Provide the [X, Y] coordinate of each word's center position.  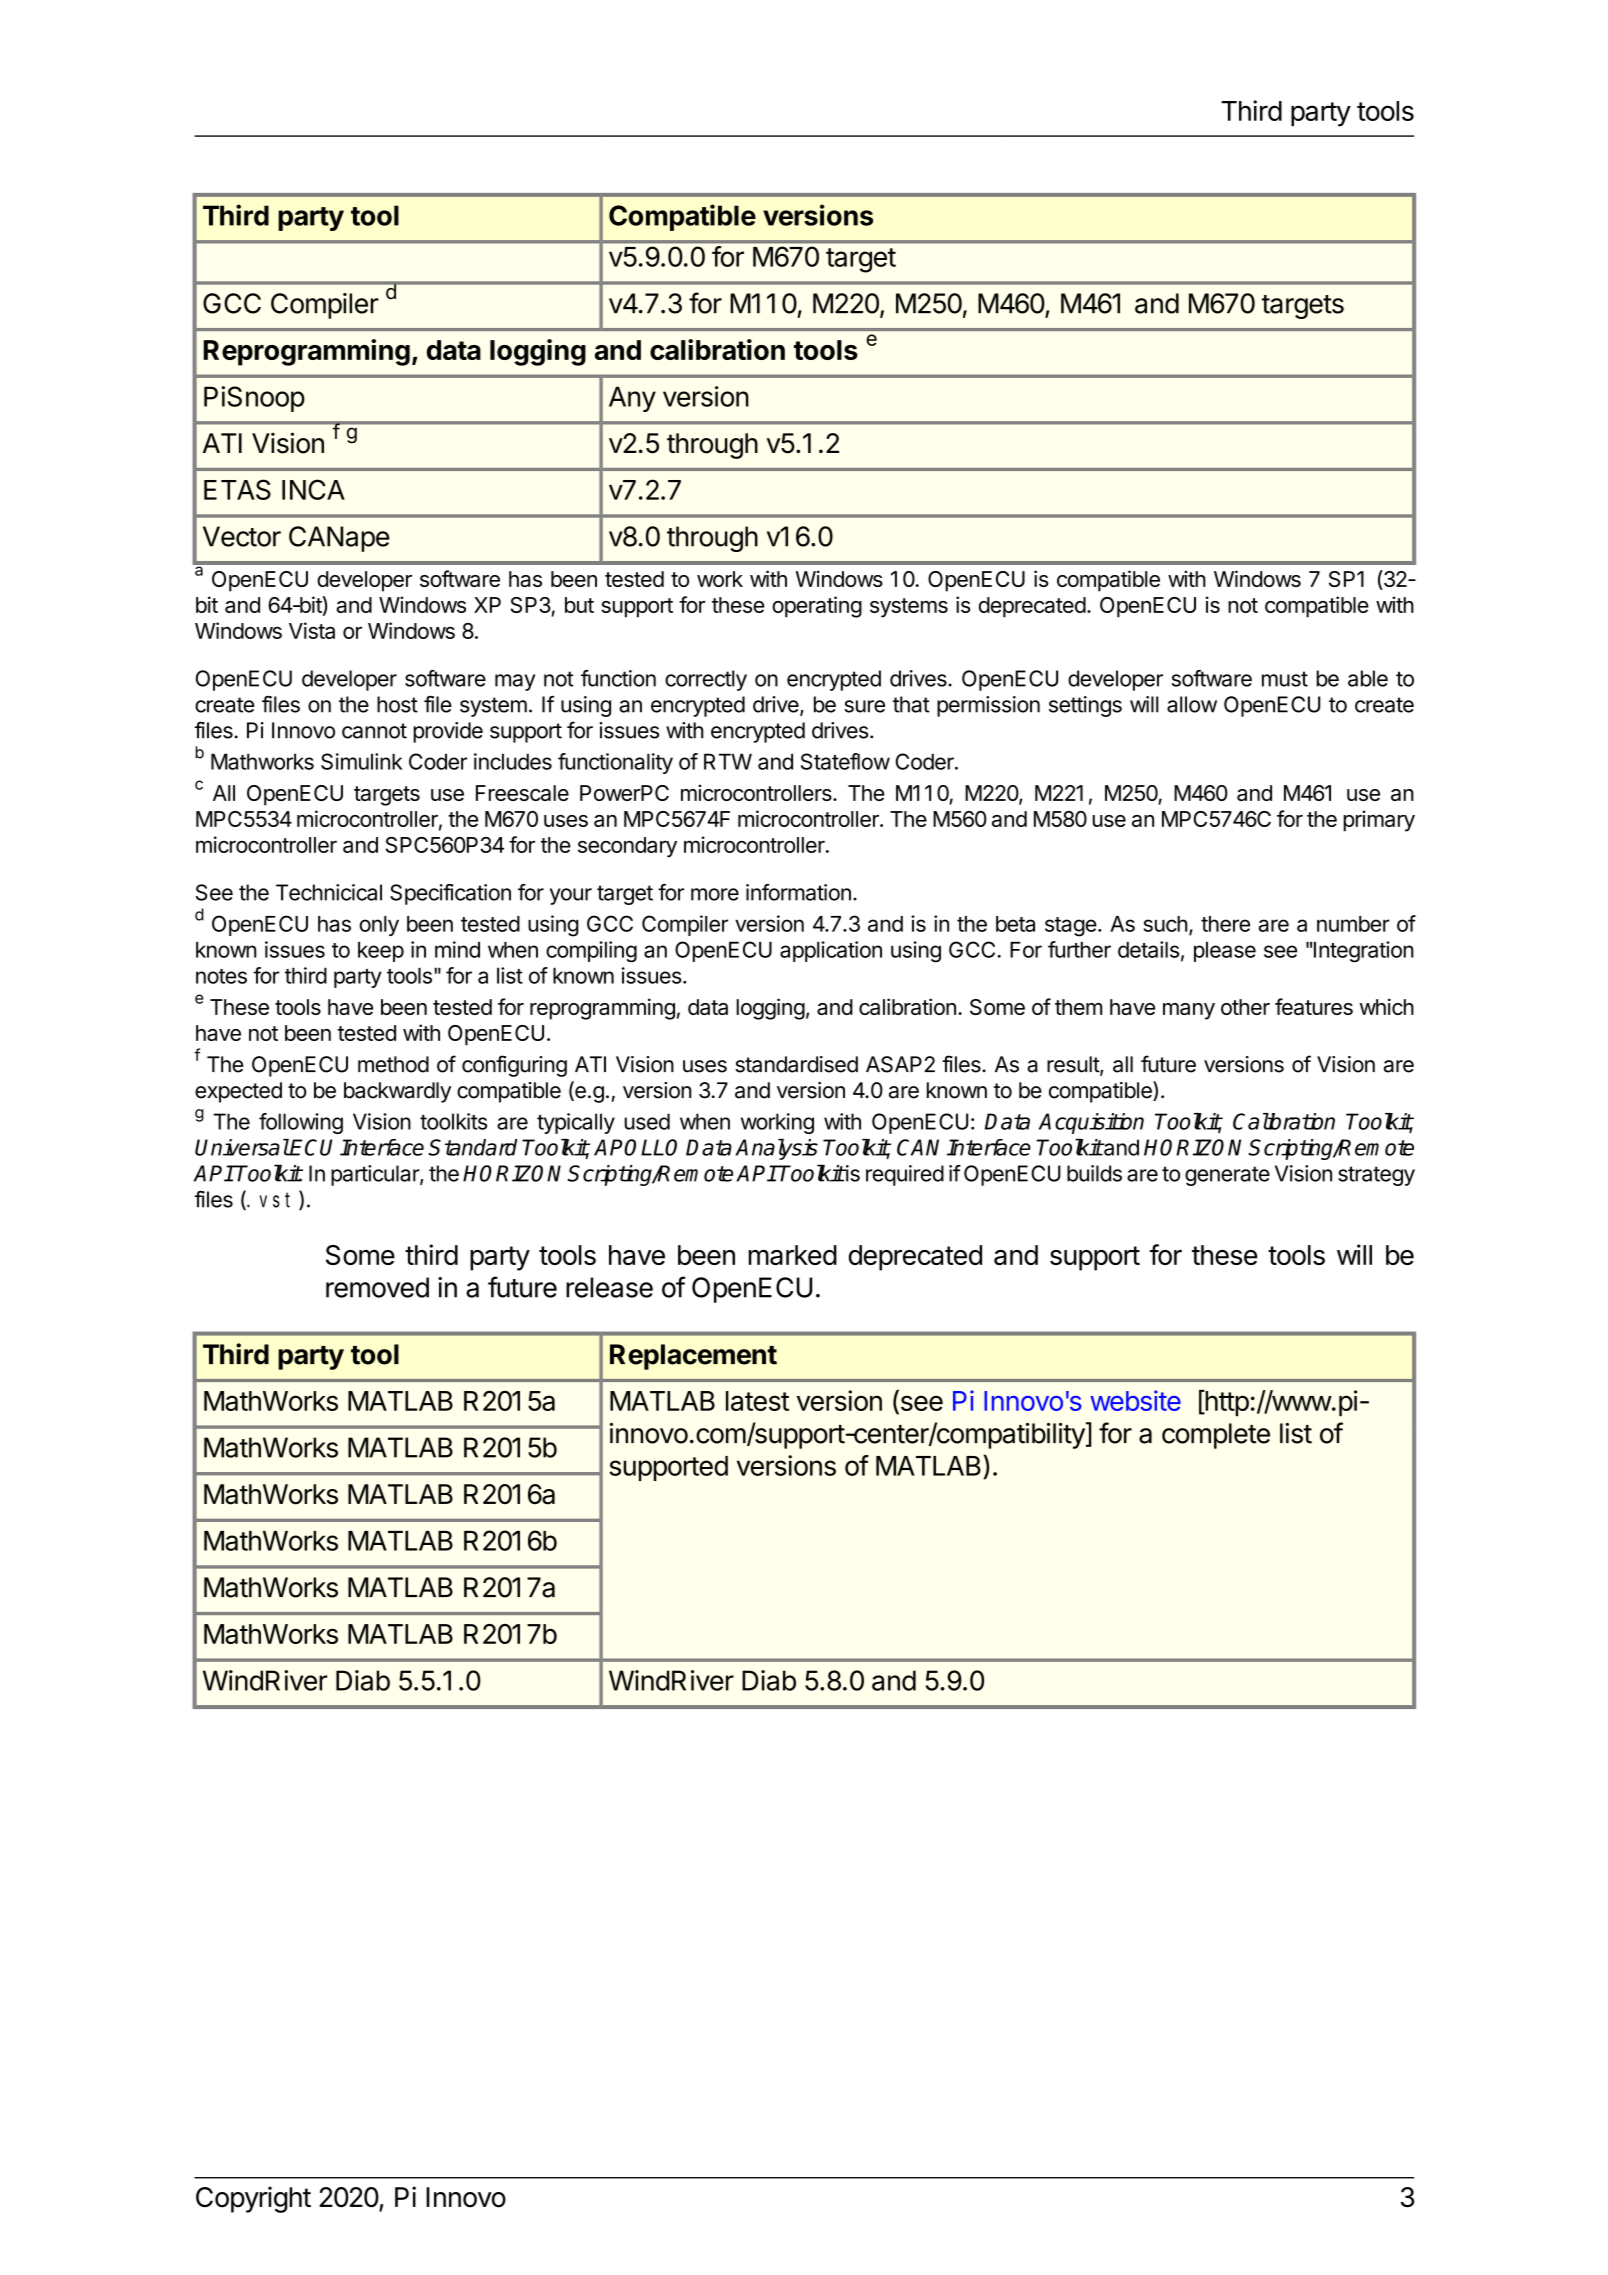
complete [1216, 1436]
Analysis [776, 1149]
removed [377, 1287]
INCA [313, 489]
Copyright [253, 2199]
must [1285, 679]
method [393, 1064]
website [1135, 1400]
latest [757, 1401]
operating [817, 607]
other [1245, 1007]
